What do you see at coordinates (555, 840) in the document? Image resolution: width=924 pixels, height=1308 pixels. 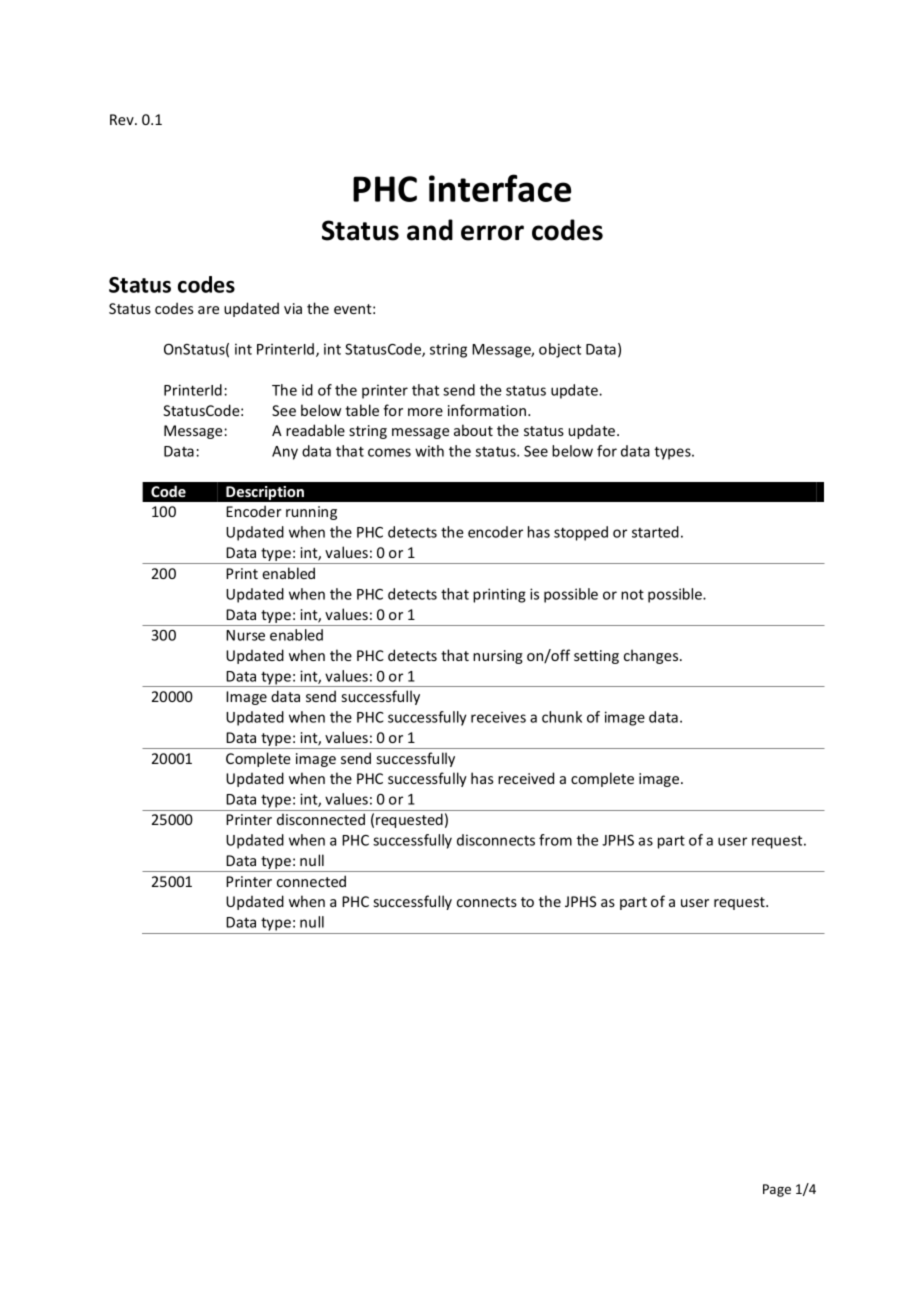 I see `from` at bounding box center [555, 840].
